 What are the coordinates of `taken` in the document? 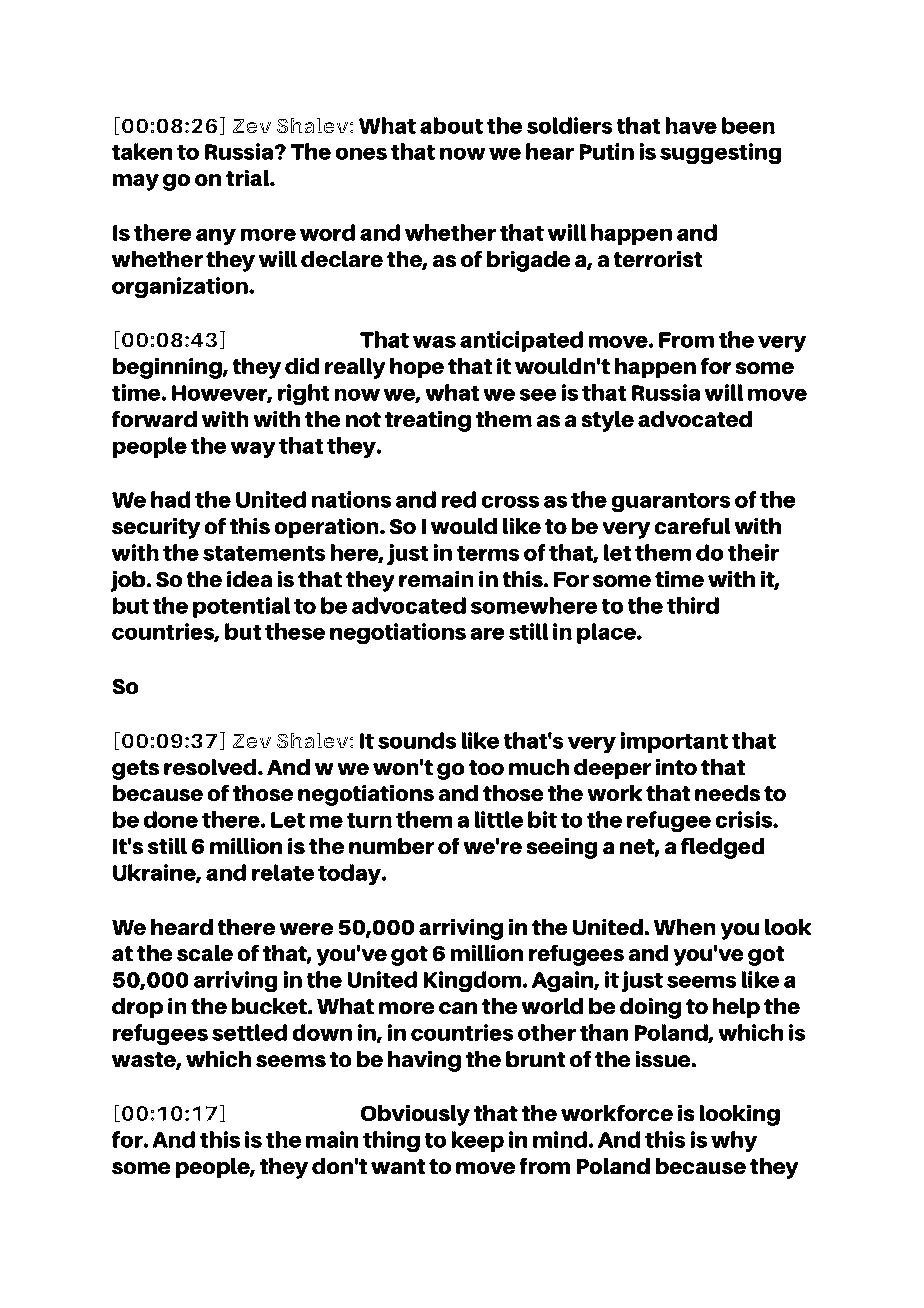 It's located at (142, 151).
